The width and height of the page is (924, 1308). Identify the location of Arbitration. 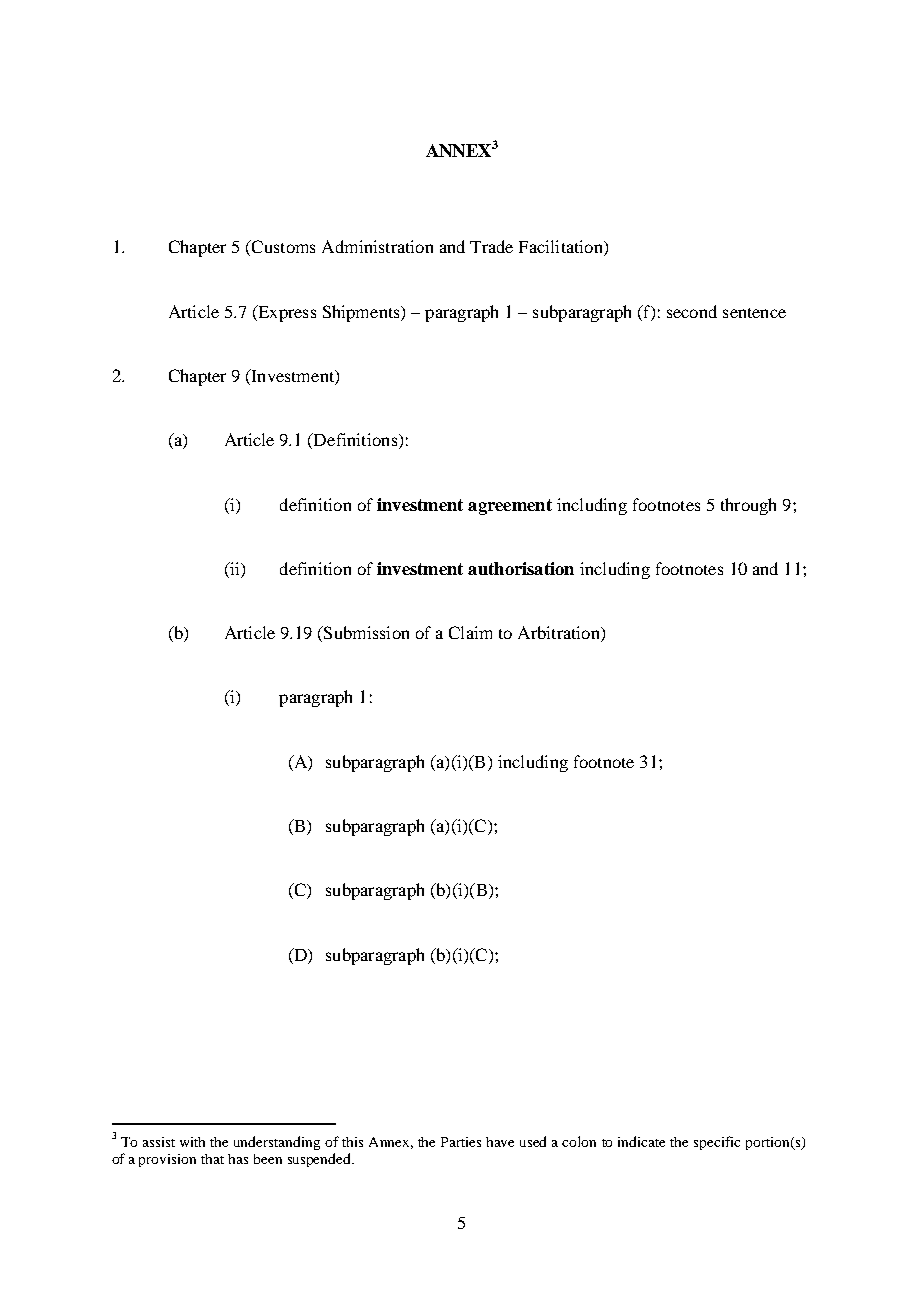
(560, 634).
